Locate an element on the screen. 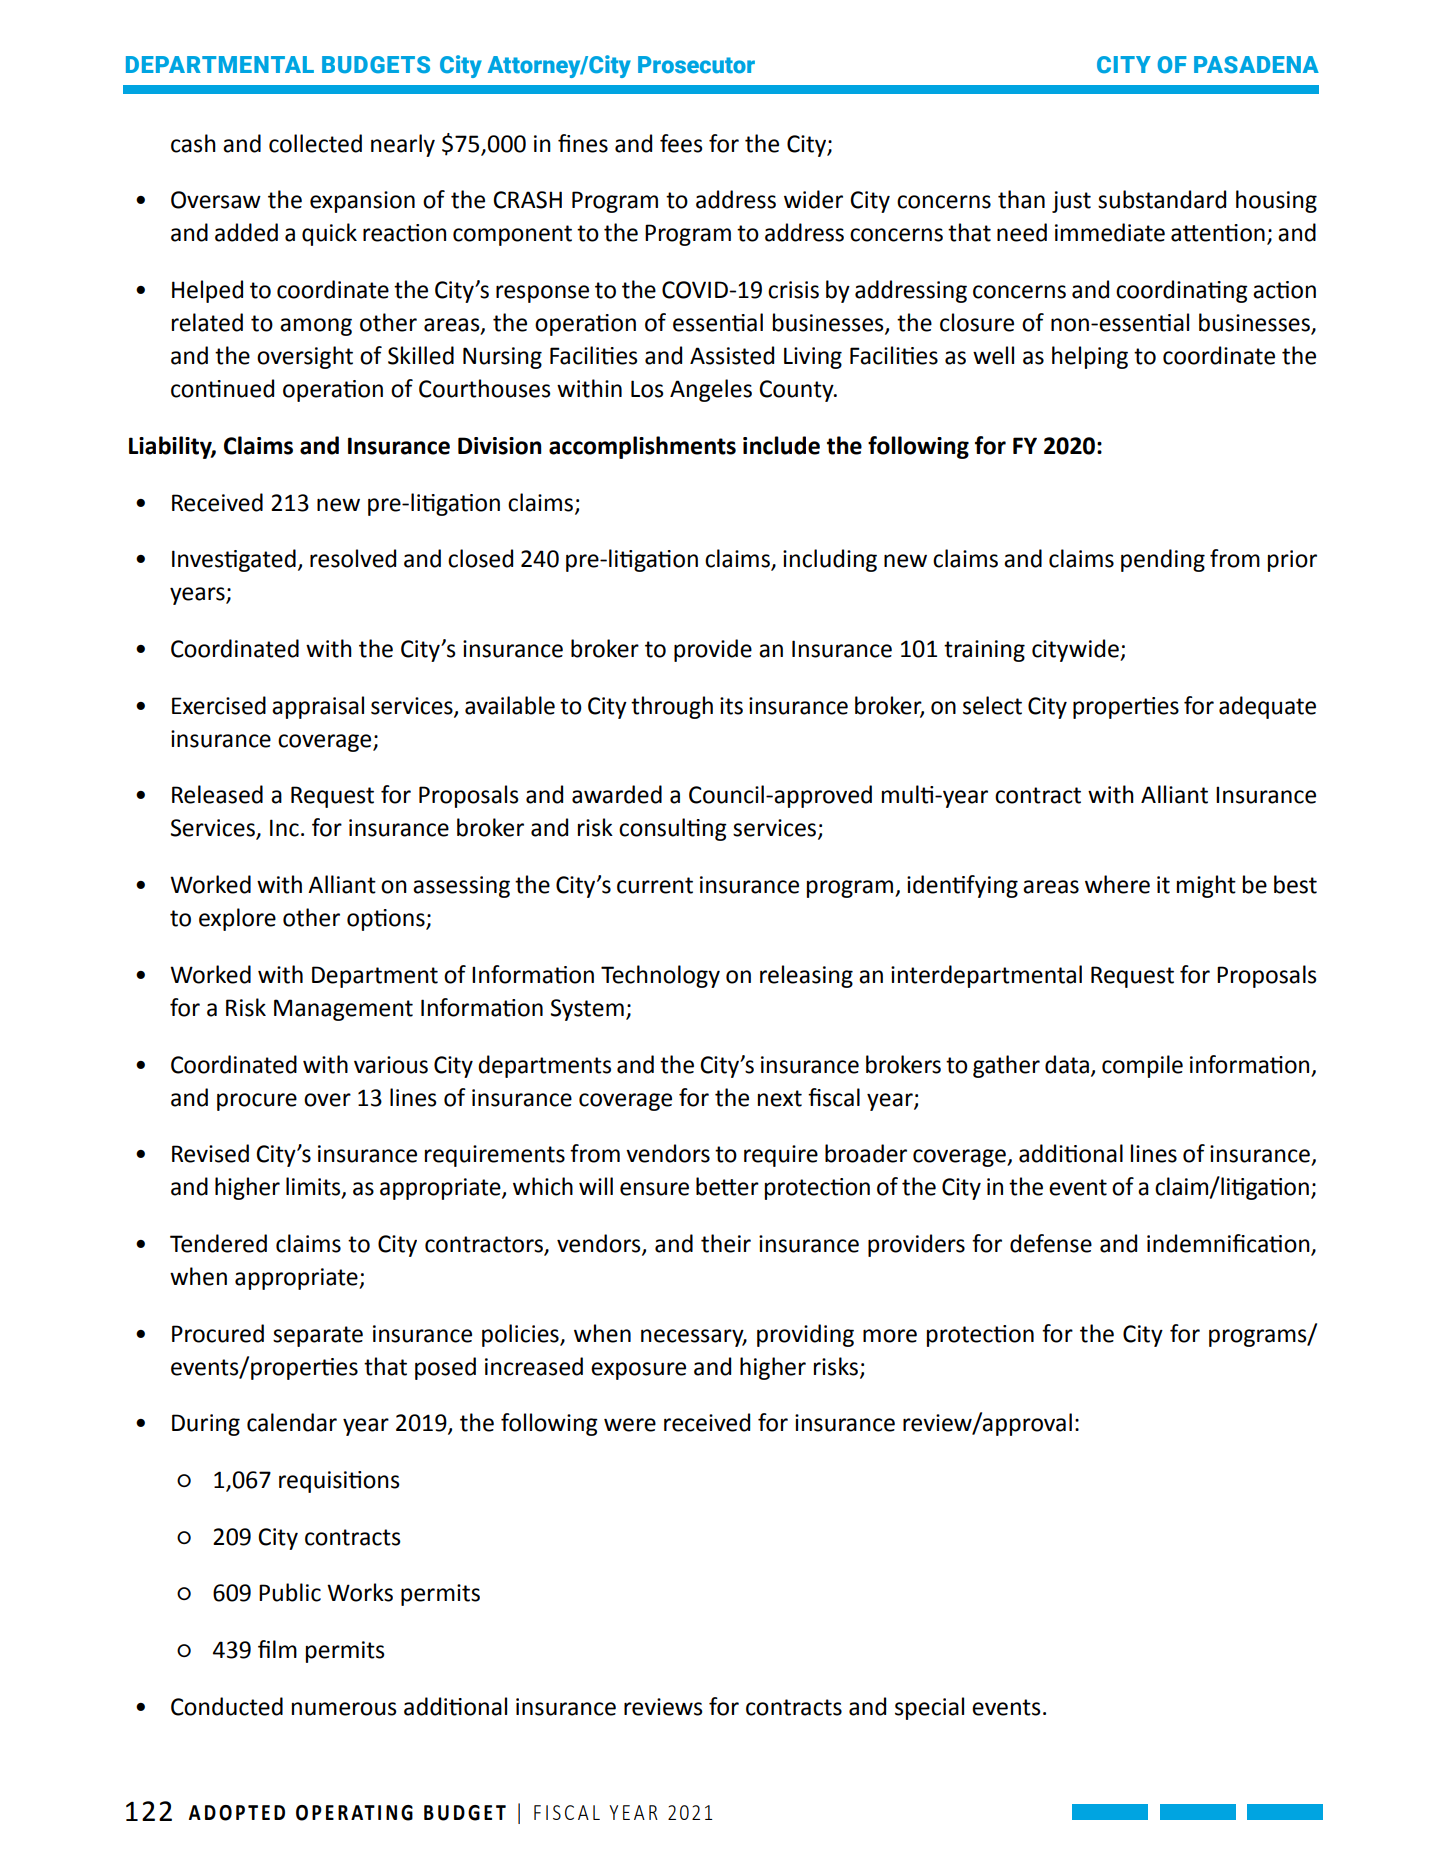  limits is located at coordinates (314, 1187).
